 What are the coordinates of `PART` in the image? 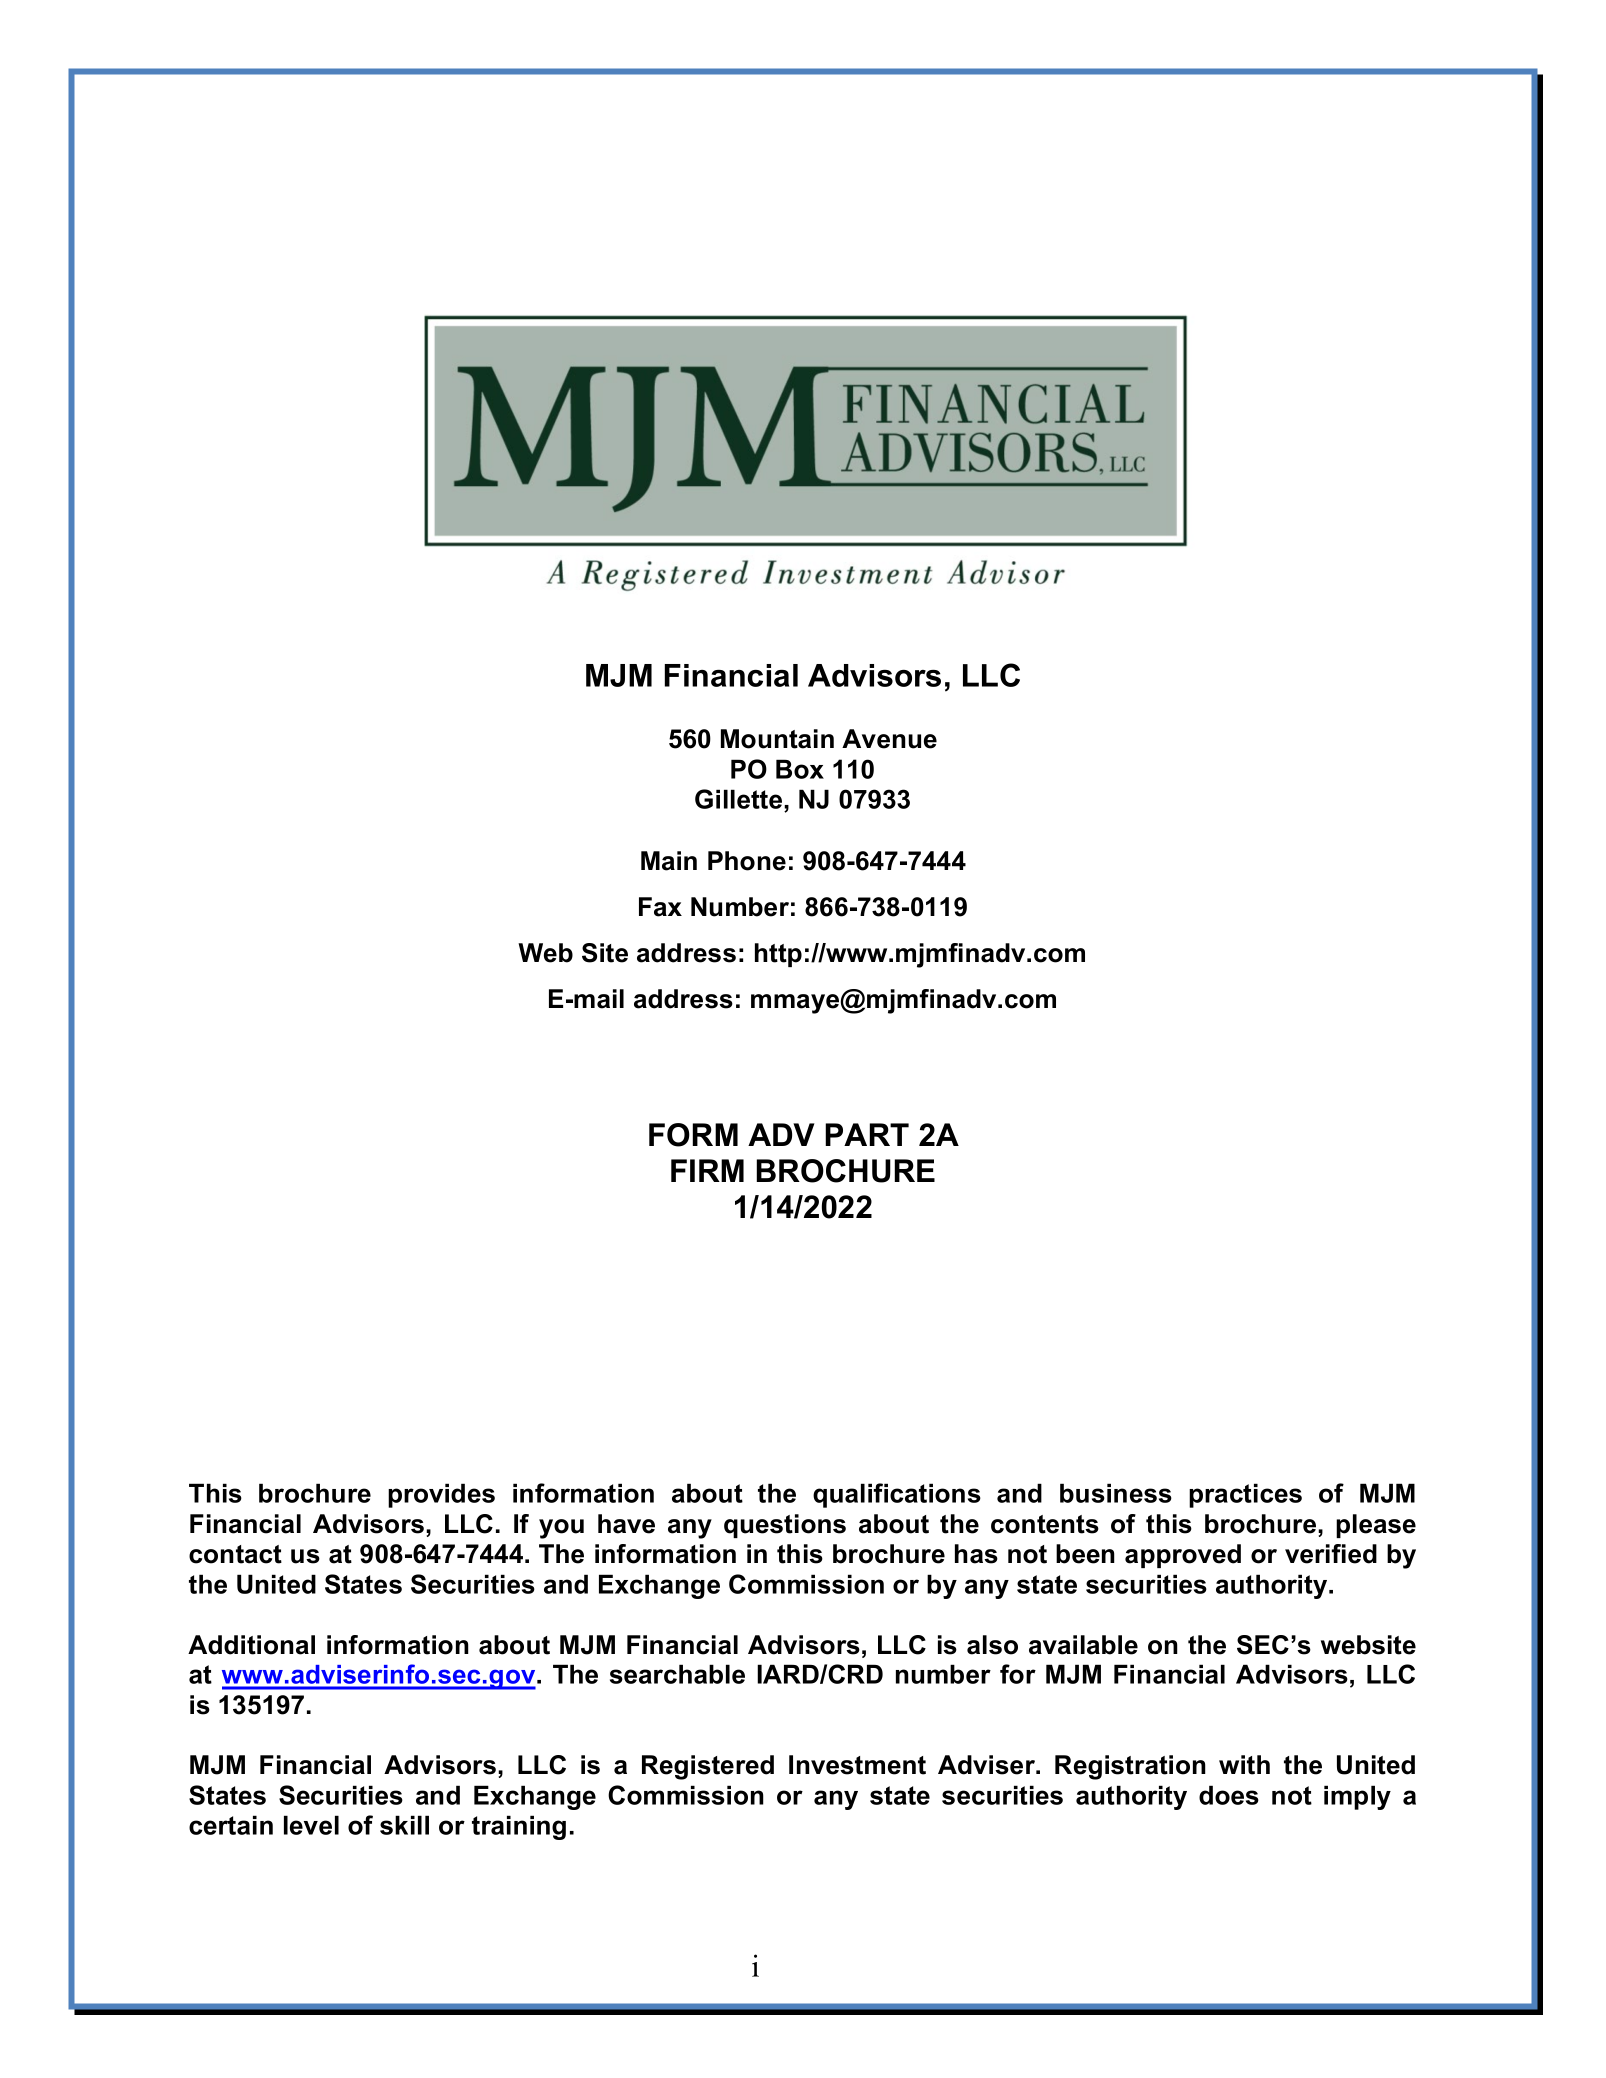 It's located at (867, 1134).
